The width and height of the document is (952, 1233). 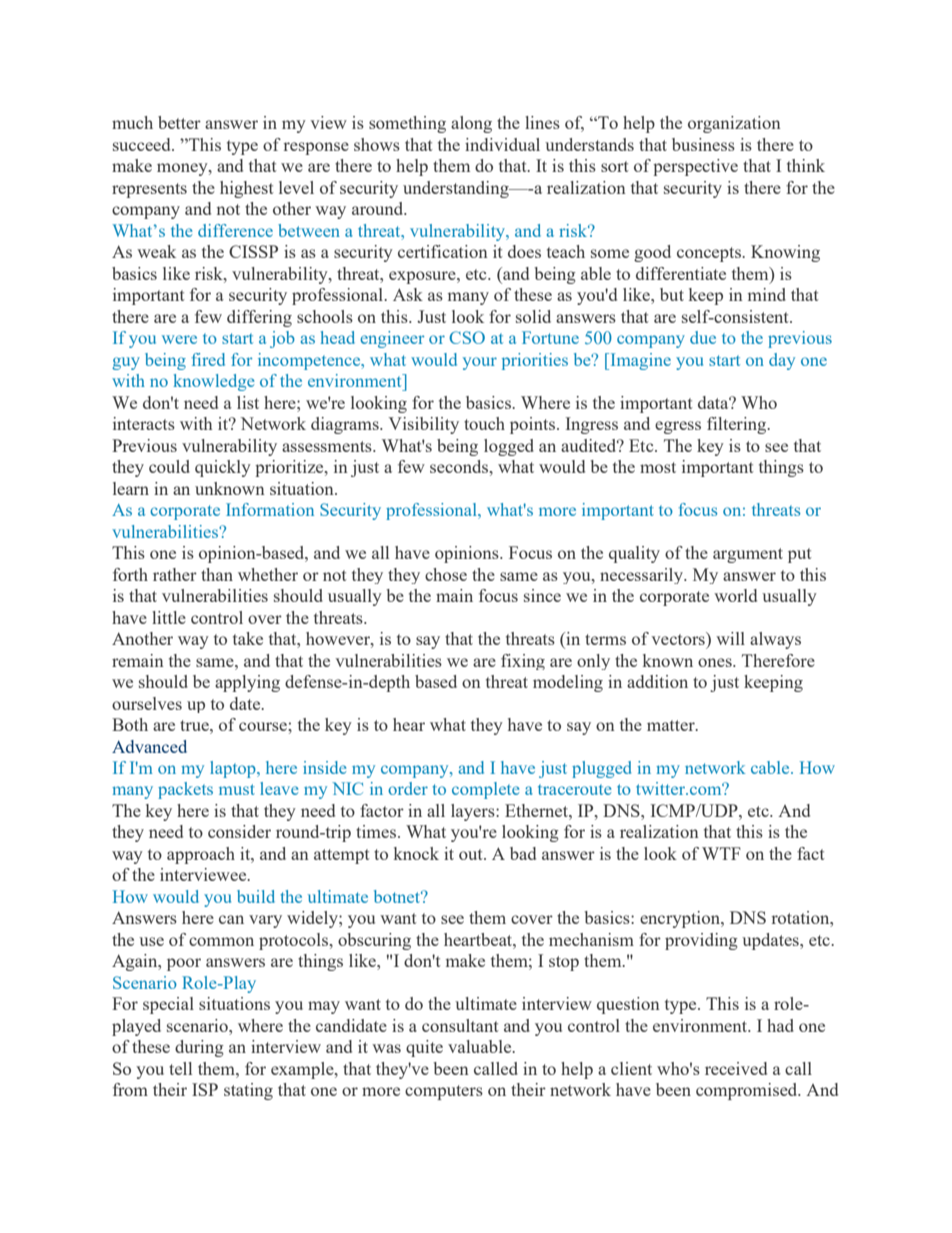 What do you see at coordinates (460, 466) in the document?
I see `seconds` at bounding box center [460, 466].
